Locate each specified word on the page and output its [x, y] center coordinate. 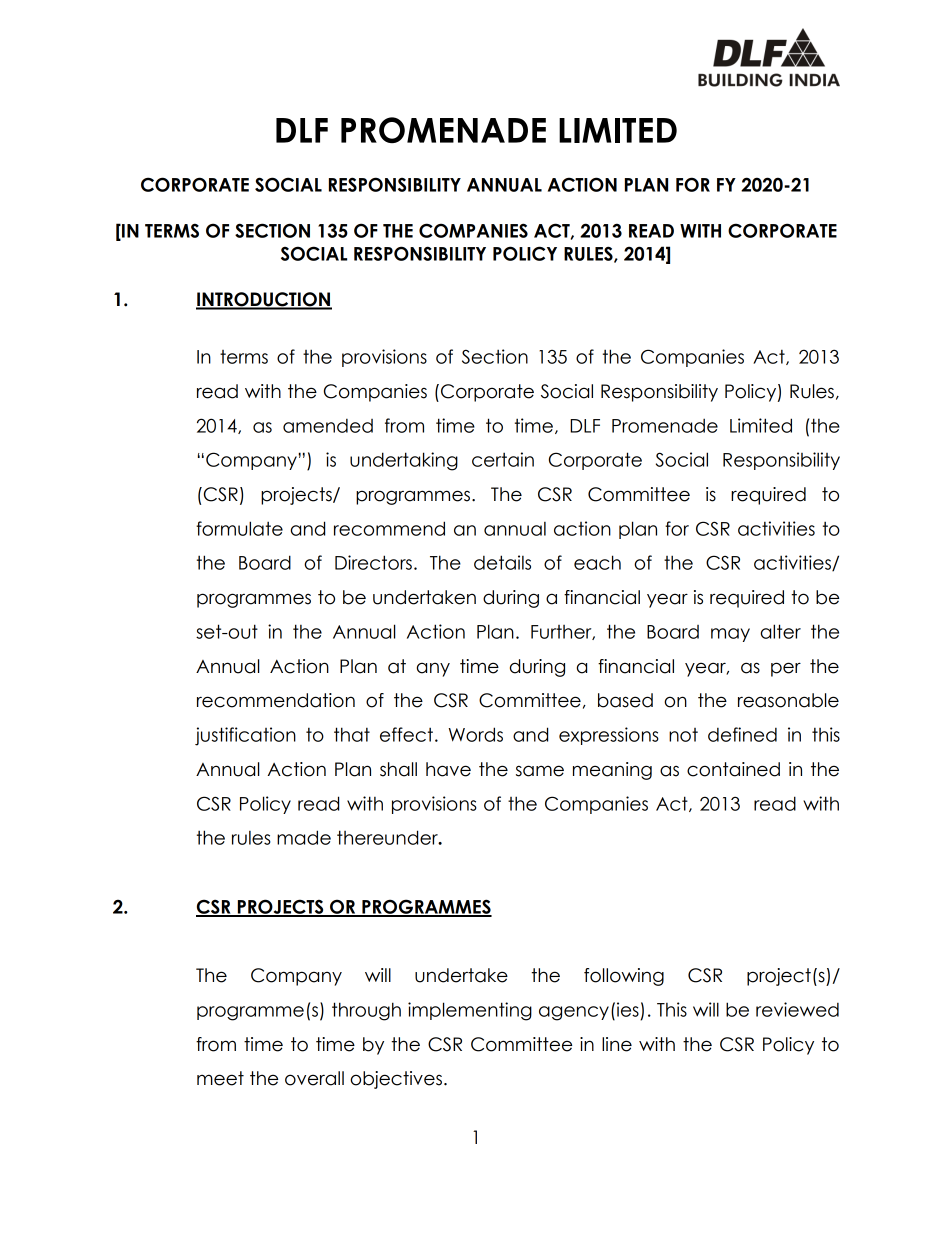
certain [503, 459]
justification [245, 736]
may [730, 635]
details [502, 562]
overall [314, 1078]
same [540, 771]
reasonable [788, 700]
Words [476, 734]
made [304, 837]
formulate [239, 528]
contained [733, 769]
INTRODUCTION [264, 300]
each [597, 562]
